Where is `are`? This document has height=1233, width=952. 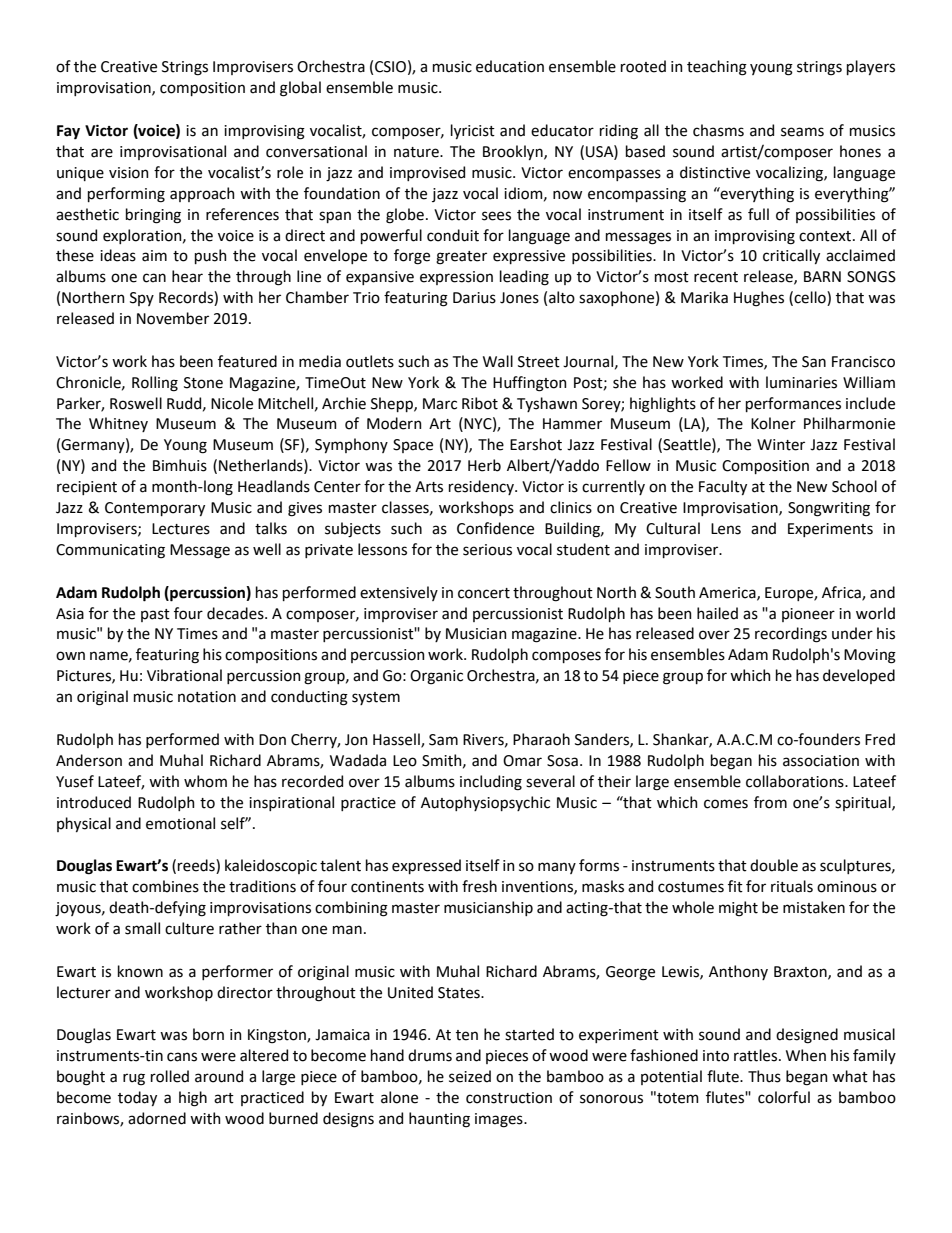
are is located at coordinates (102, 153).
